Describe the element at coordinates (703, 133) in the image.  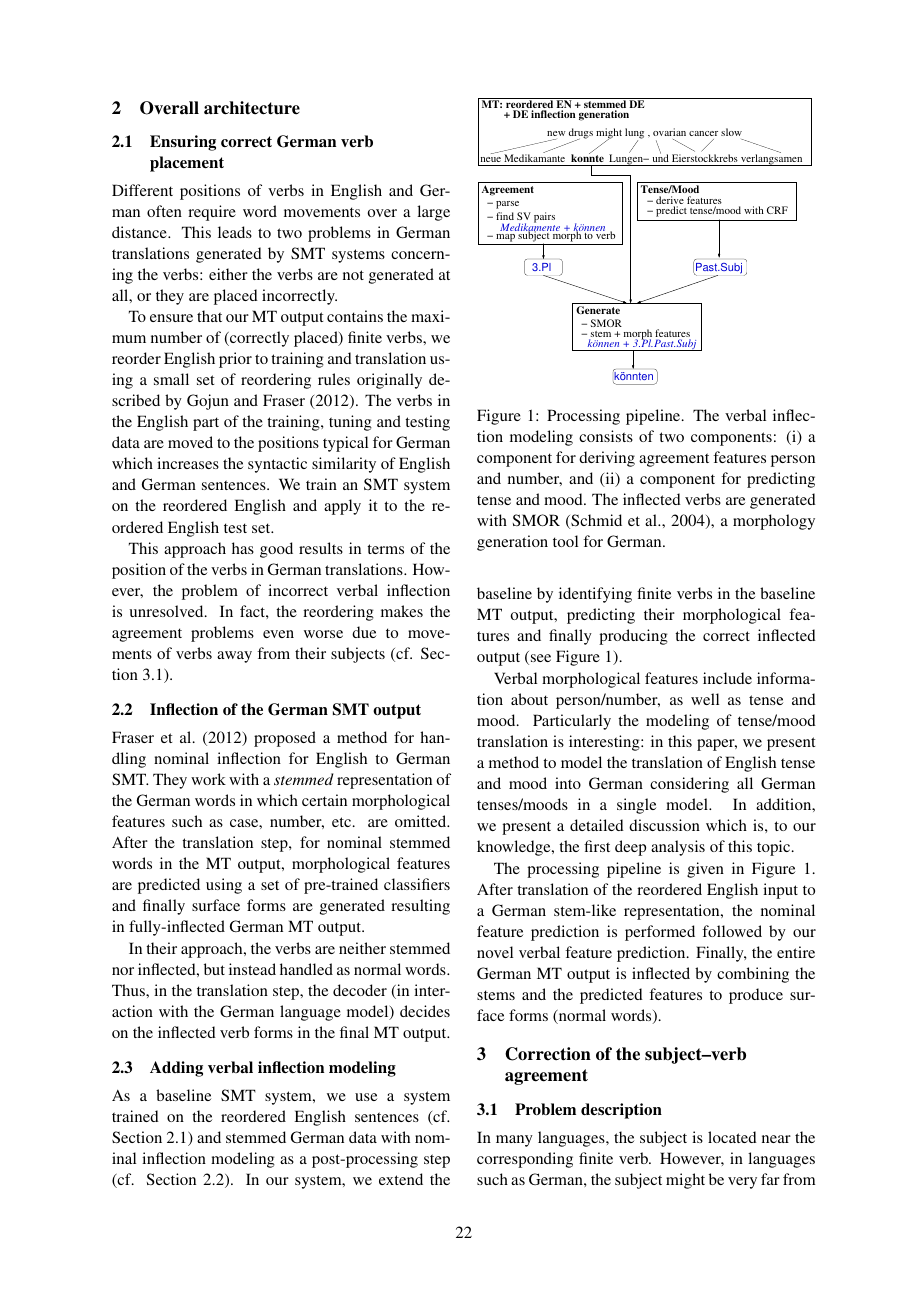
I see `cancer` at that location.
